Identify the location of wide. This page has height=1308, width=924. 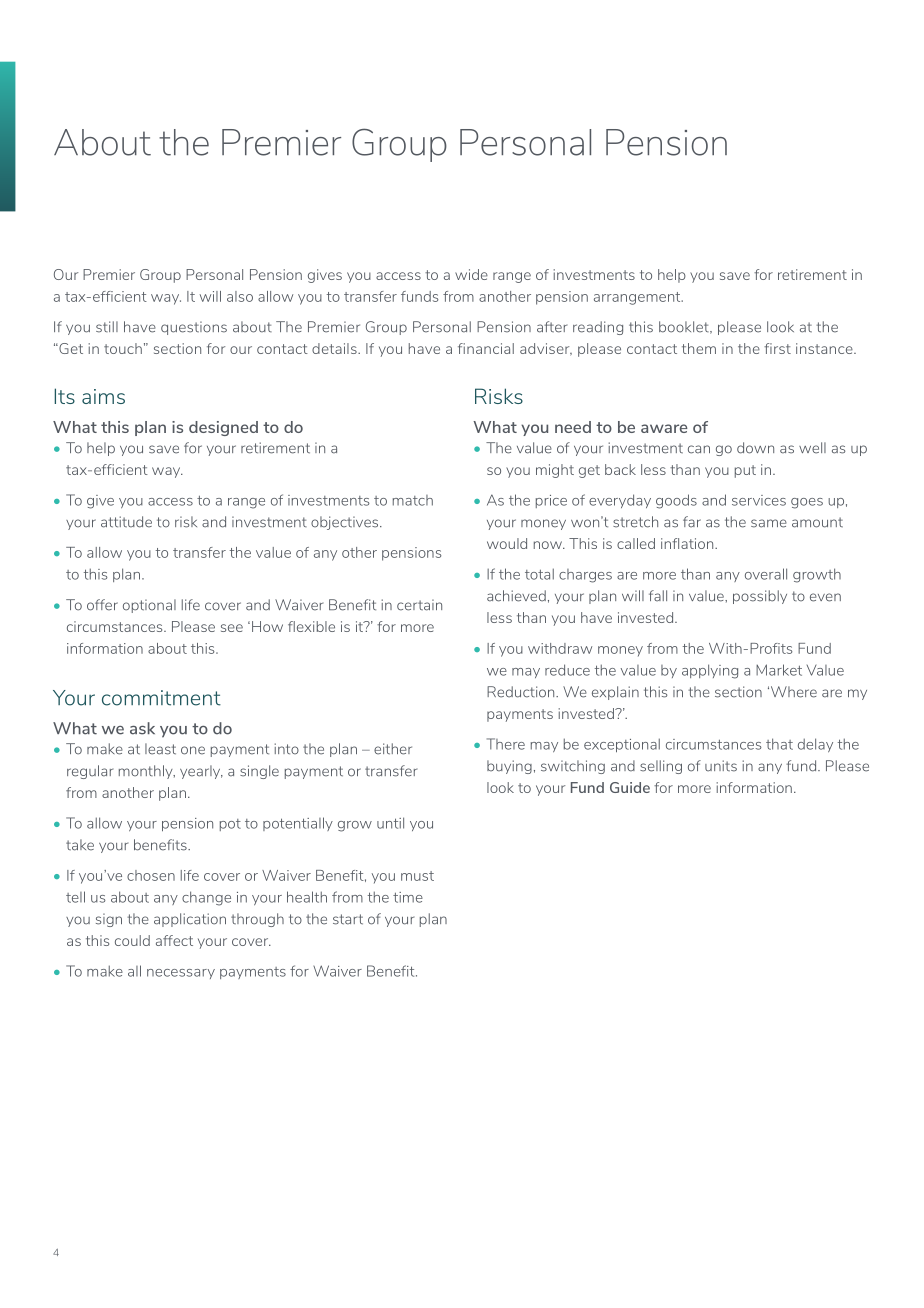
(471, 274).
